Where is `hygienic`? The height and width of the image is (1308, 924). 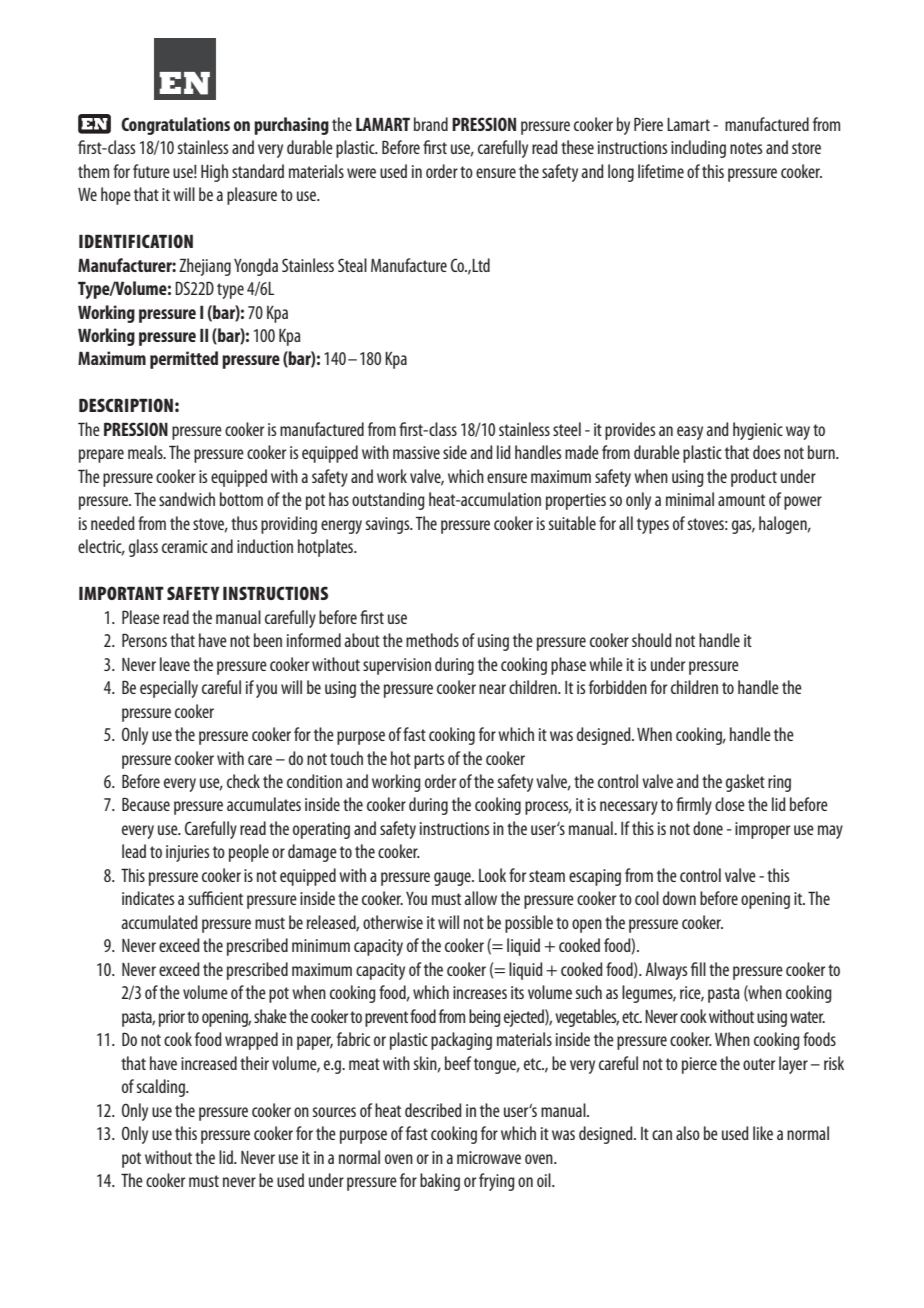
hygienic is located at coordinates (758, 431).
